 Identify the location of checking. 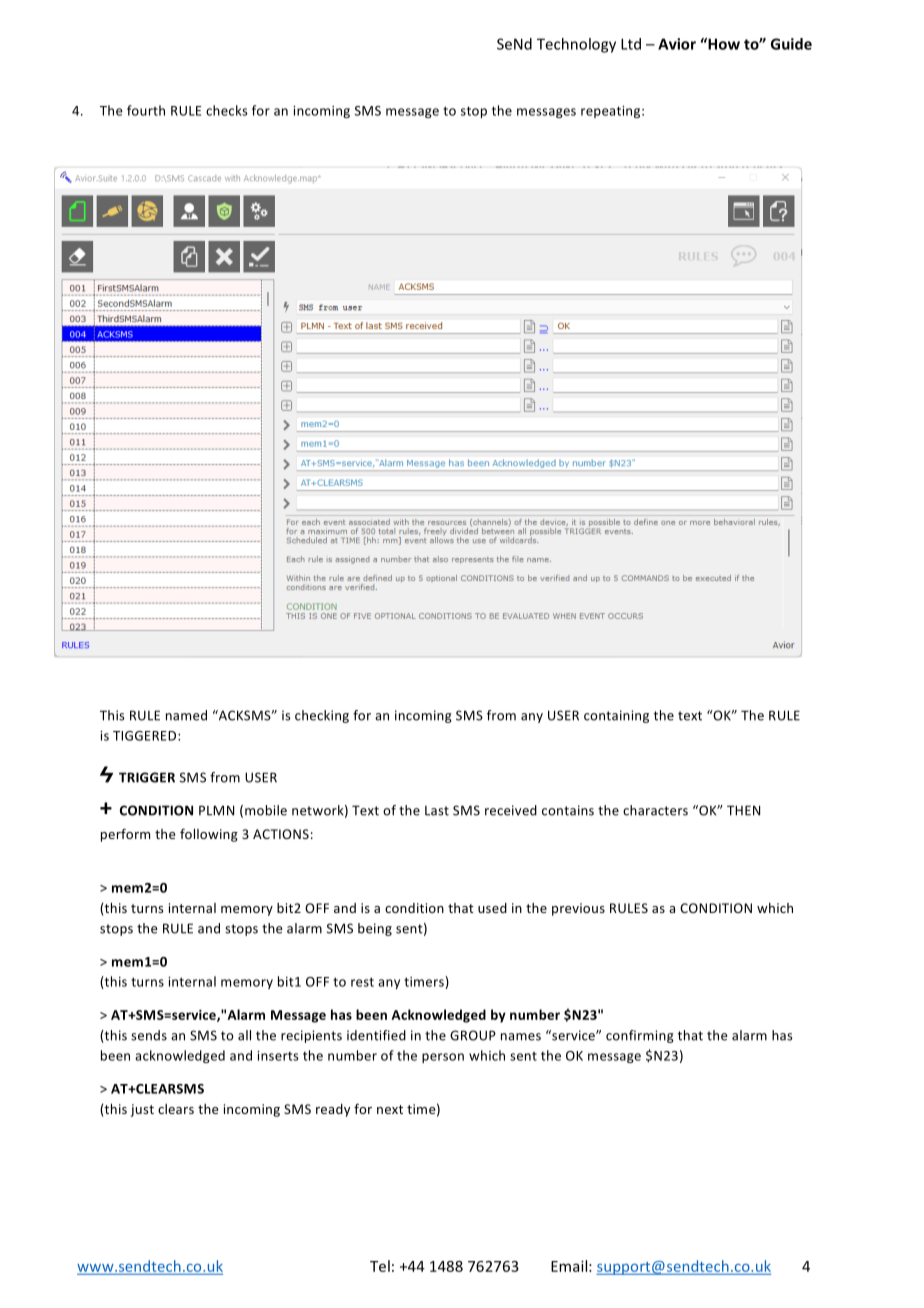
(322, 716).
